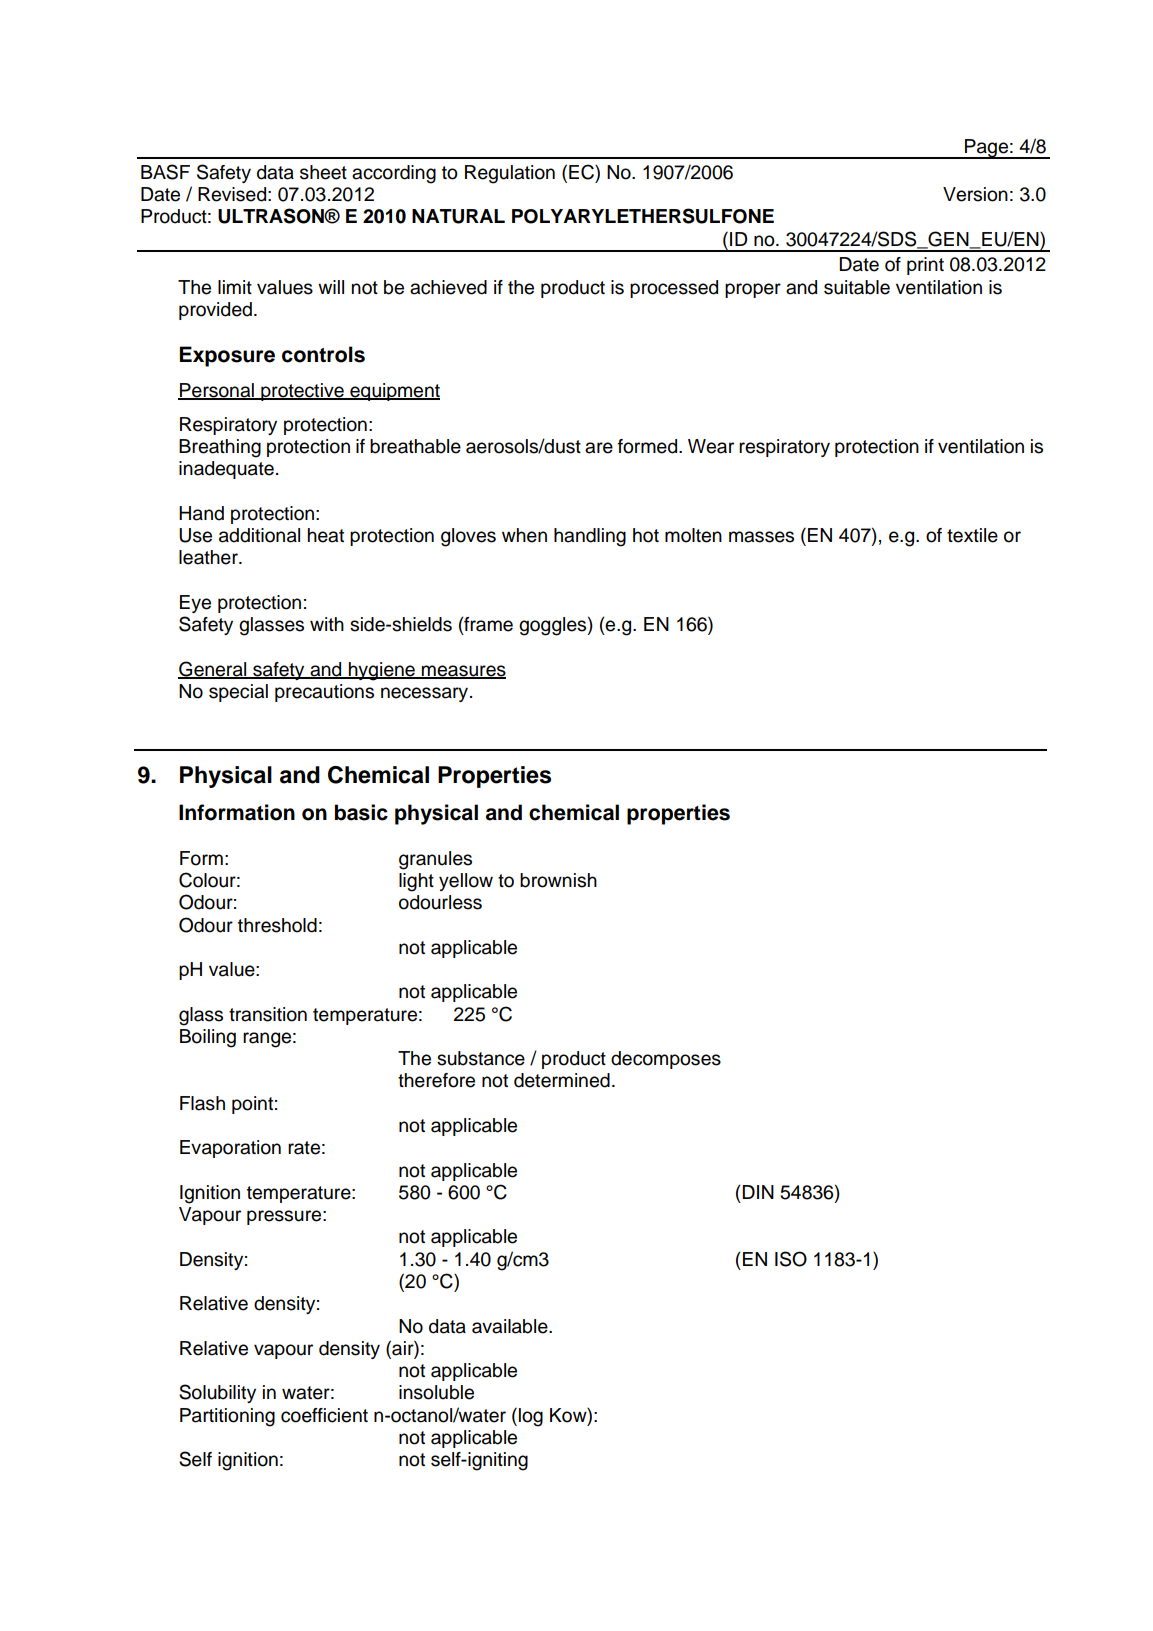  Describe the element at coordinates (259, 535) in the image. I see `additional` at that location.
